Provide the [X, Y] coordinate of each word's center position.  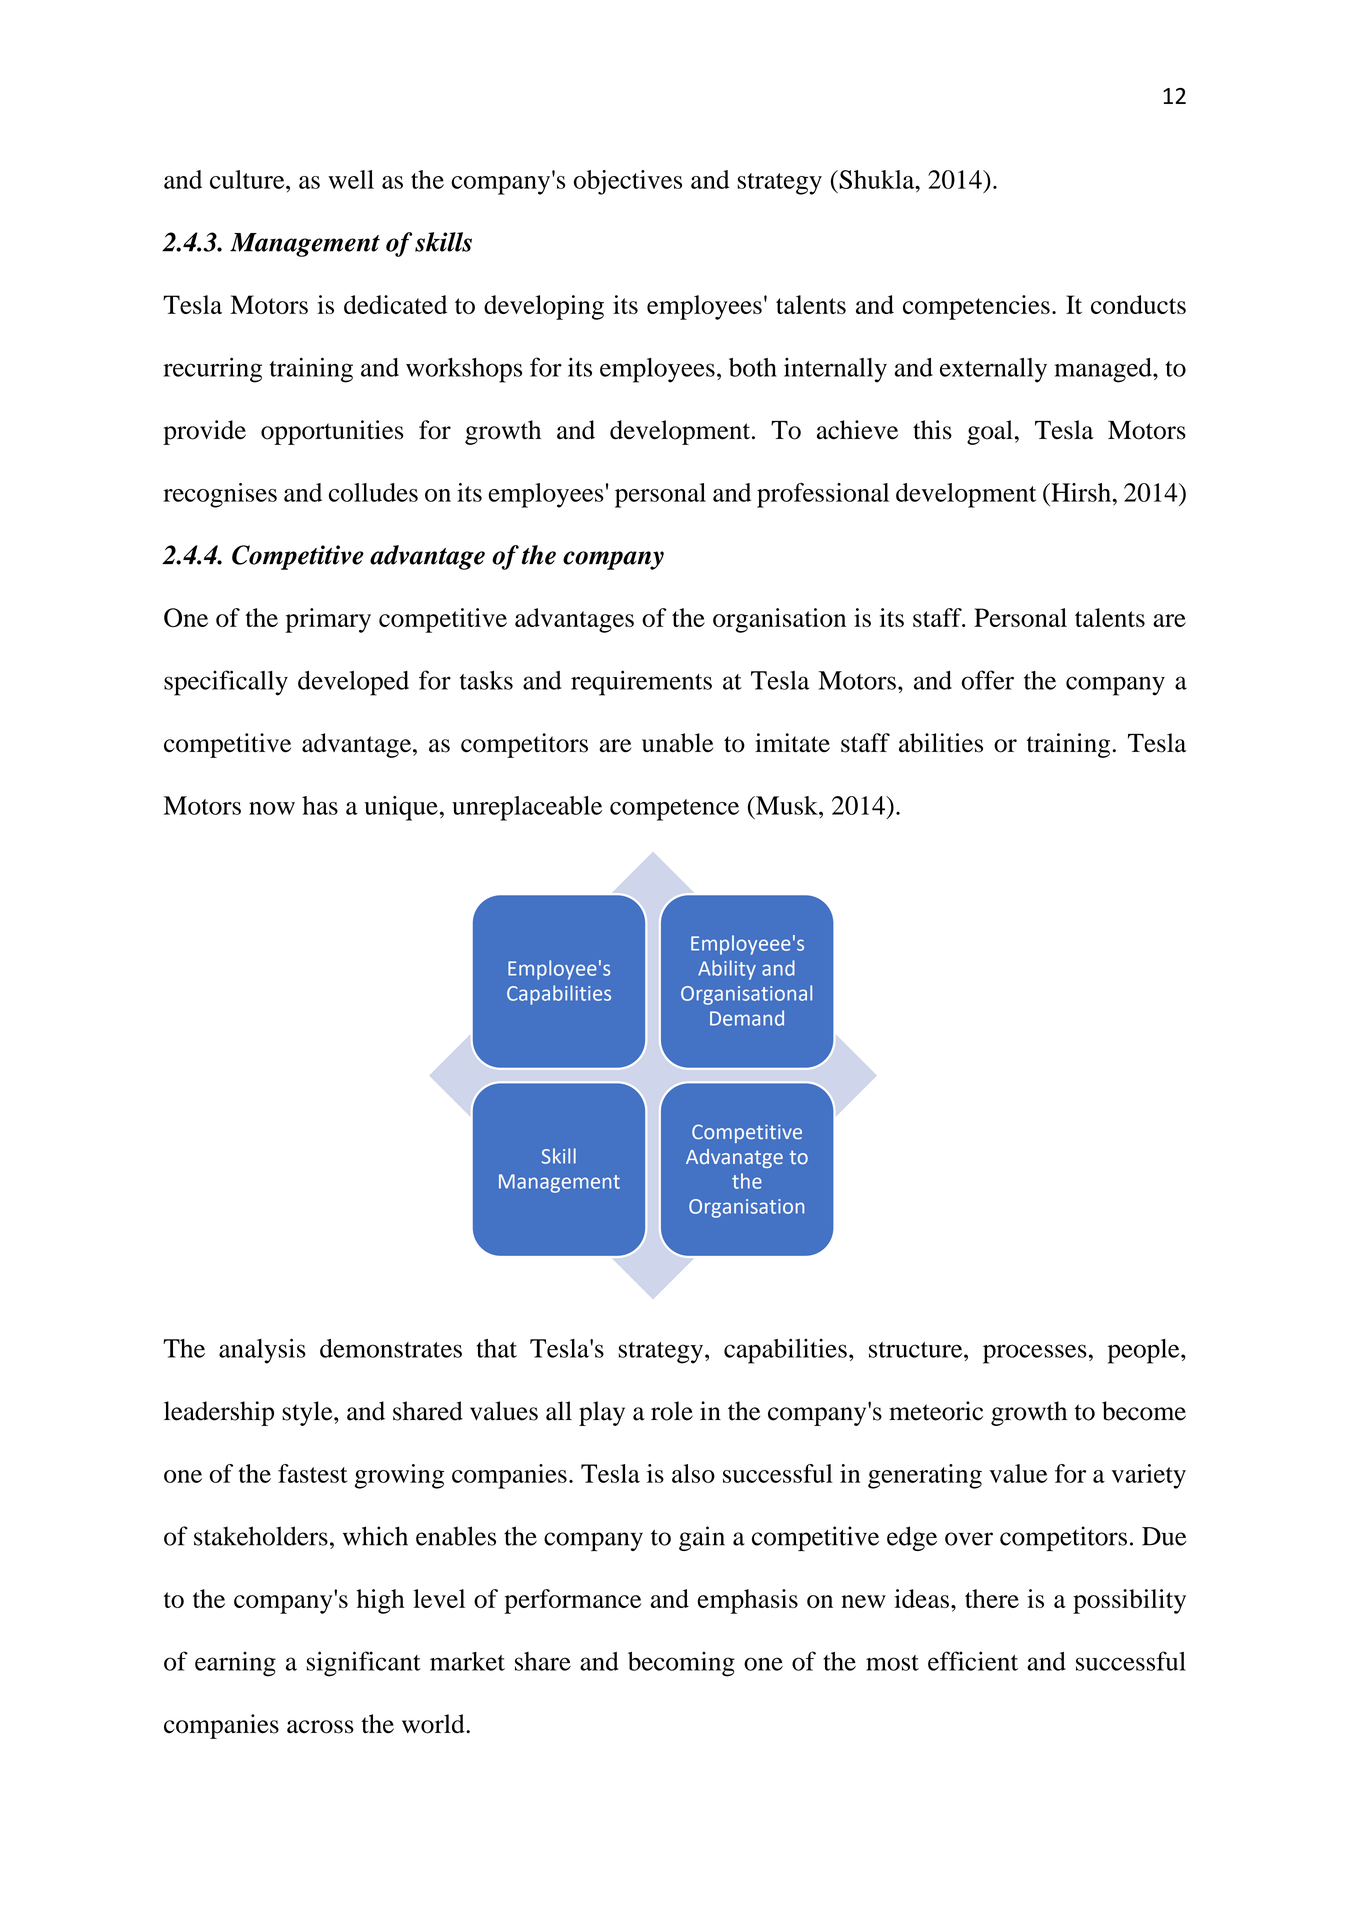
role [672, 1411]
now [272, 808]
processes [1035, 1354]
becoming [681, 1664]
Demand [747, 1018]
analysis [262, 1351]
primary [328, 620]
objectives [628, 182]
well [351, 179]
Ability [727, 970]
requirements [641, 683]
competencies [976, 307]
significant [364, 1664]
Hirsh [1080, 492]
